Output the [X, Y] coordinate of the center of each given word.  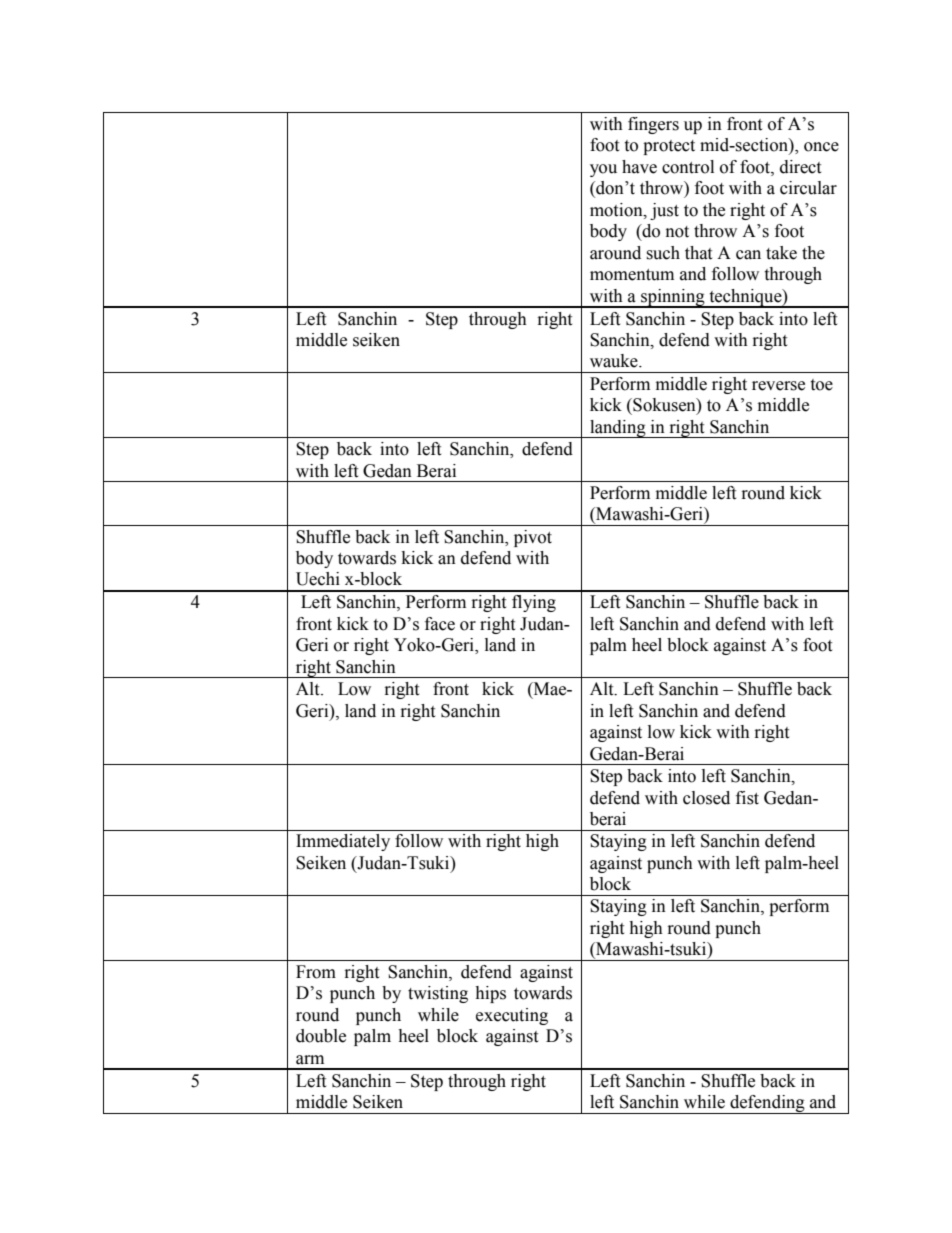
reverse [778, 386]
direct [800, 167]
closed [706, 798]
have [639, 167]
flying [534, 603]
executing [512, 1016]
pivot [533, 538]
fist [747, 798]
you [603, 170]
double [321, 1036]
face [440, 624]
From [316, 972]
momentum [632, 275]
